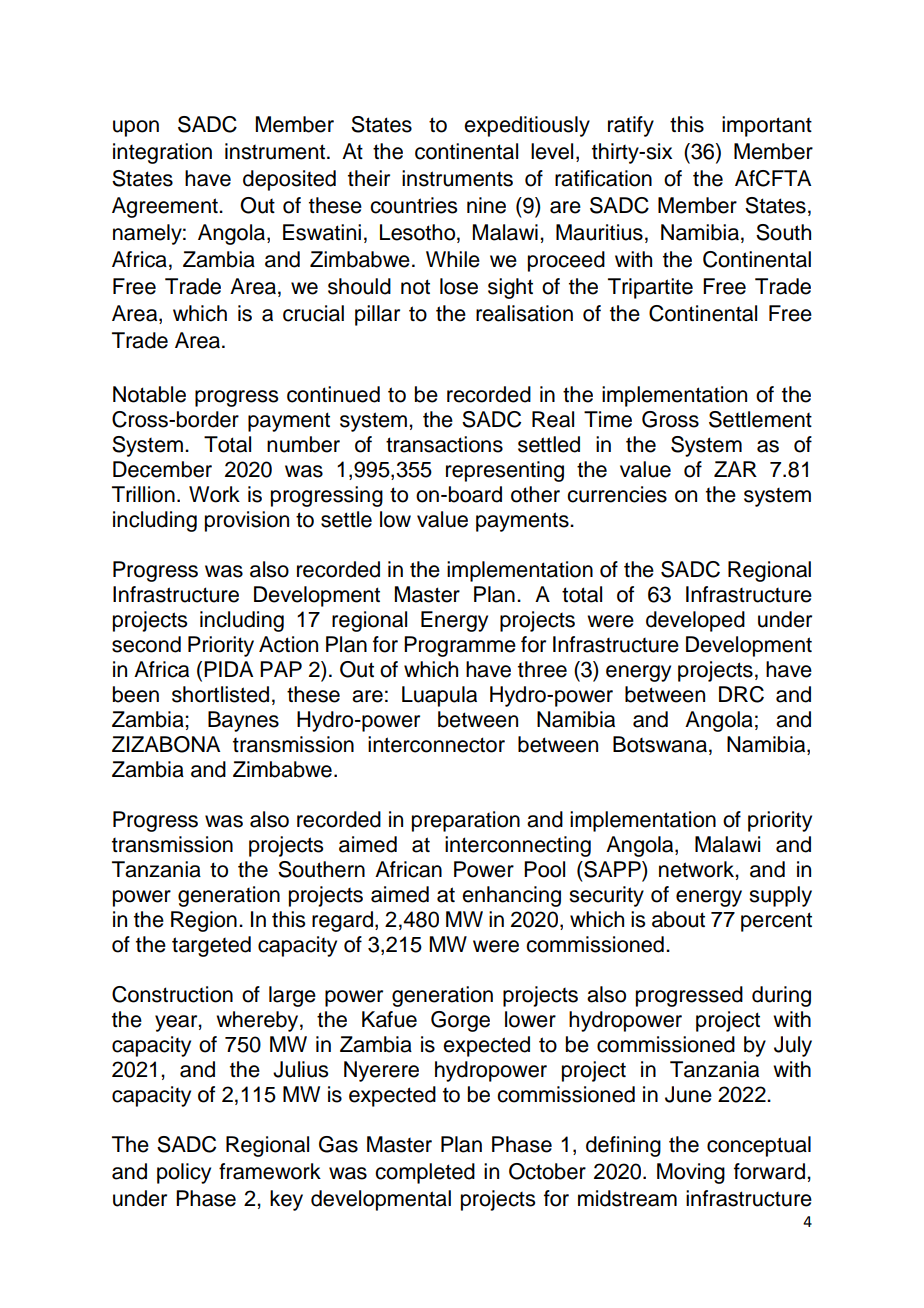 The width and height of the page is (924, 1308). I want to click on representing, so click(505, 471).
